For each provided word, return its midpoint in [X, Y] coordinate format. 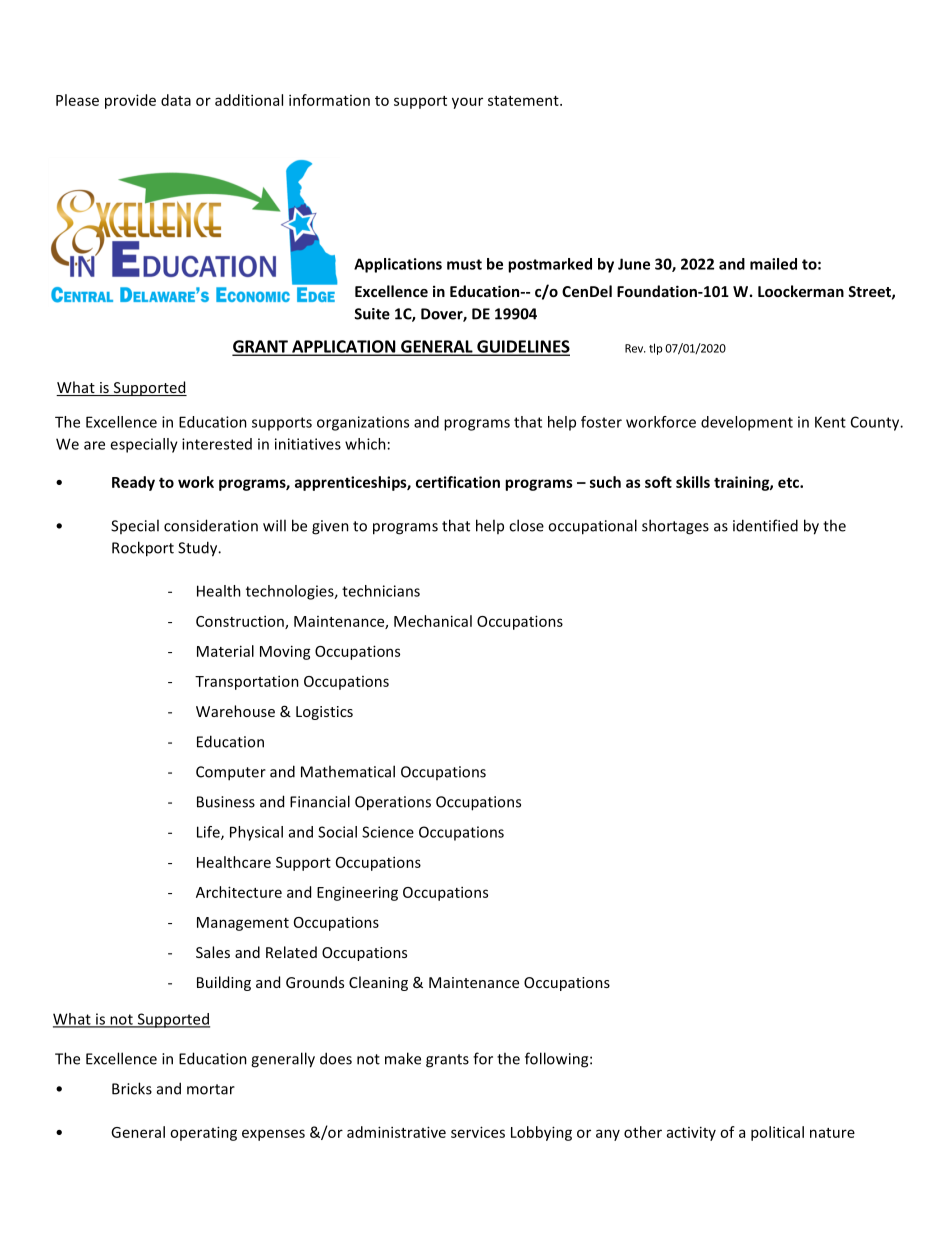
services [478, 1132]
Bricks [132, 1088]
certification [458, 482]
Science [388, 832]
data [176, 100]
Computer [231, 773]
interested [217, 444]
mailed [773, 264]
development [747, 423]
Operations [393, 803]
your [467, 103]
